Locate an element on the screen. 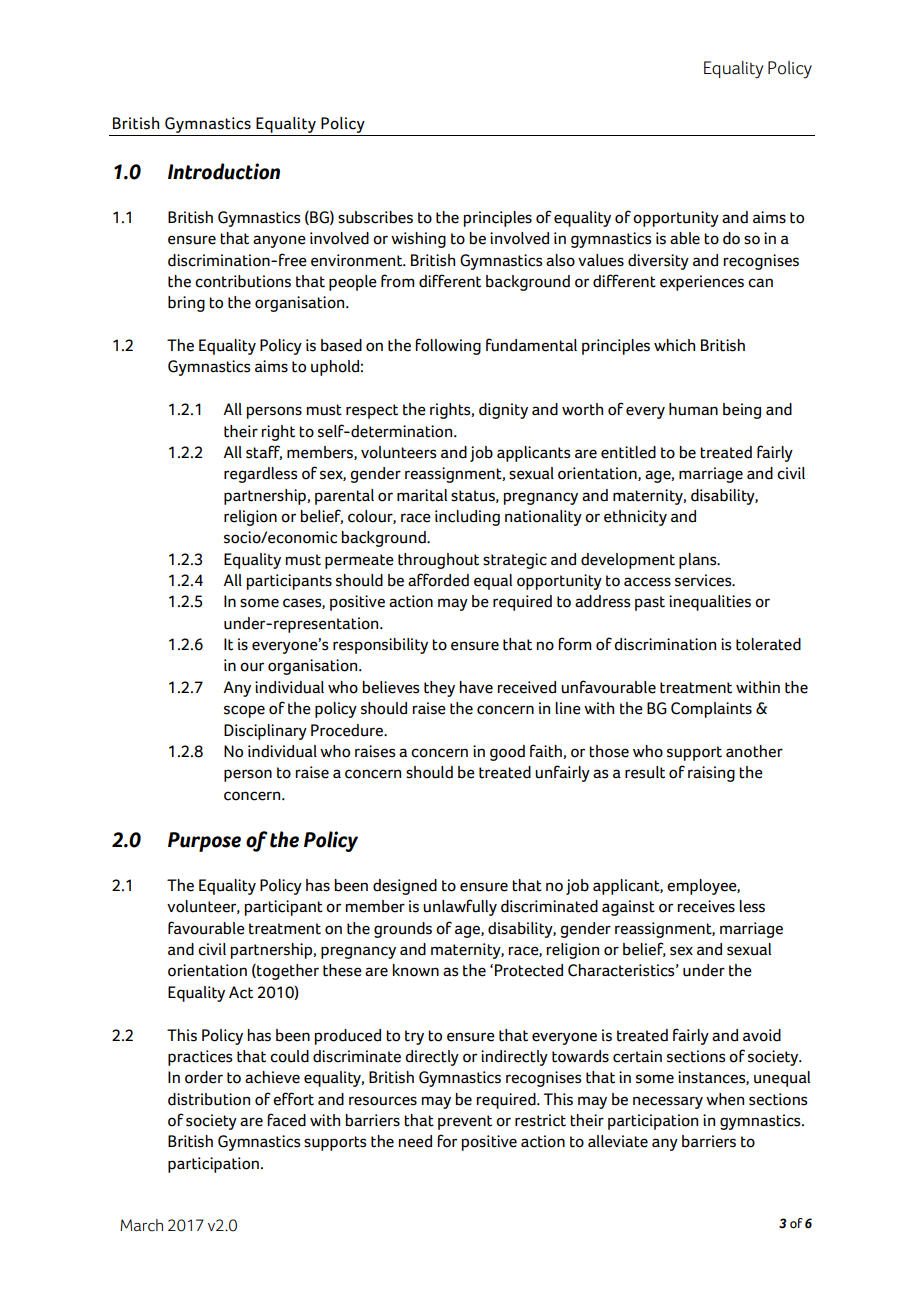  human is located at coordinates (693, 409).
